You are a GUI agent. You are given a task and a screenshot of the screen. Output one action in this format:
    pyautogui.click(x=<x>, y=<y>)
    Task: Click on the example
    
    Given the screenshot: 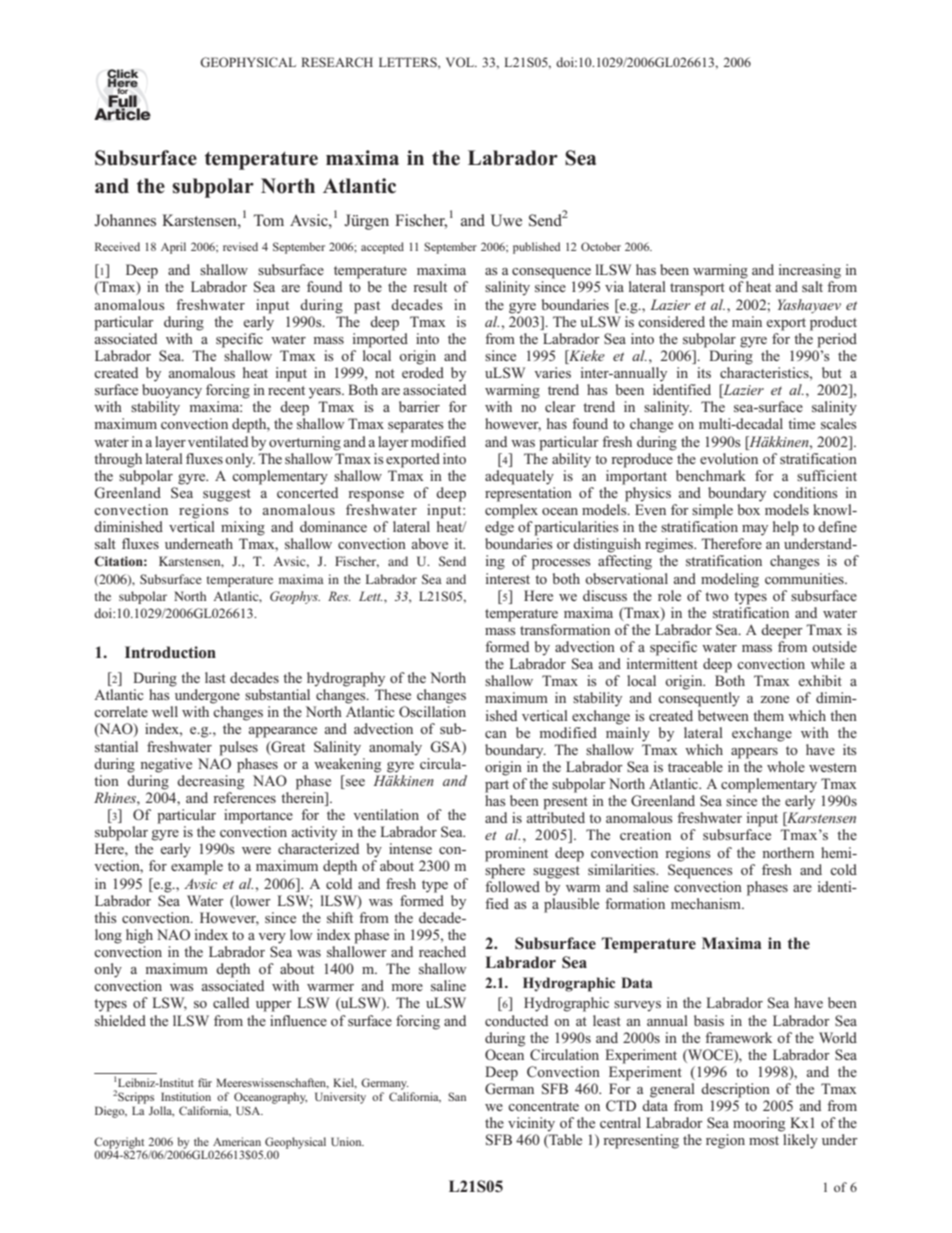 What is the action you would take?
    pyautogui.click(x=197, y=867)
